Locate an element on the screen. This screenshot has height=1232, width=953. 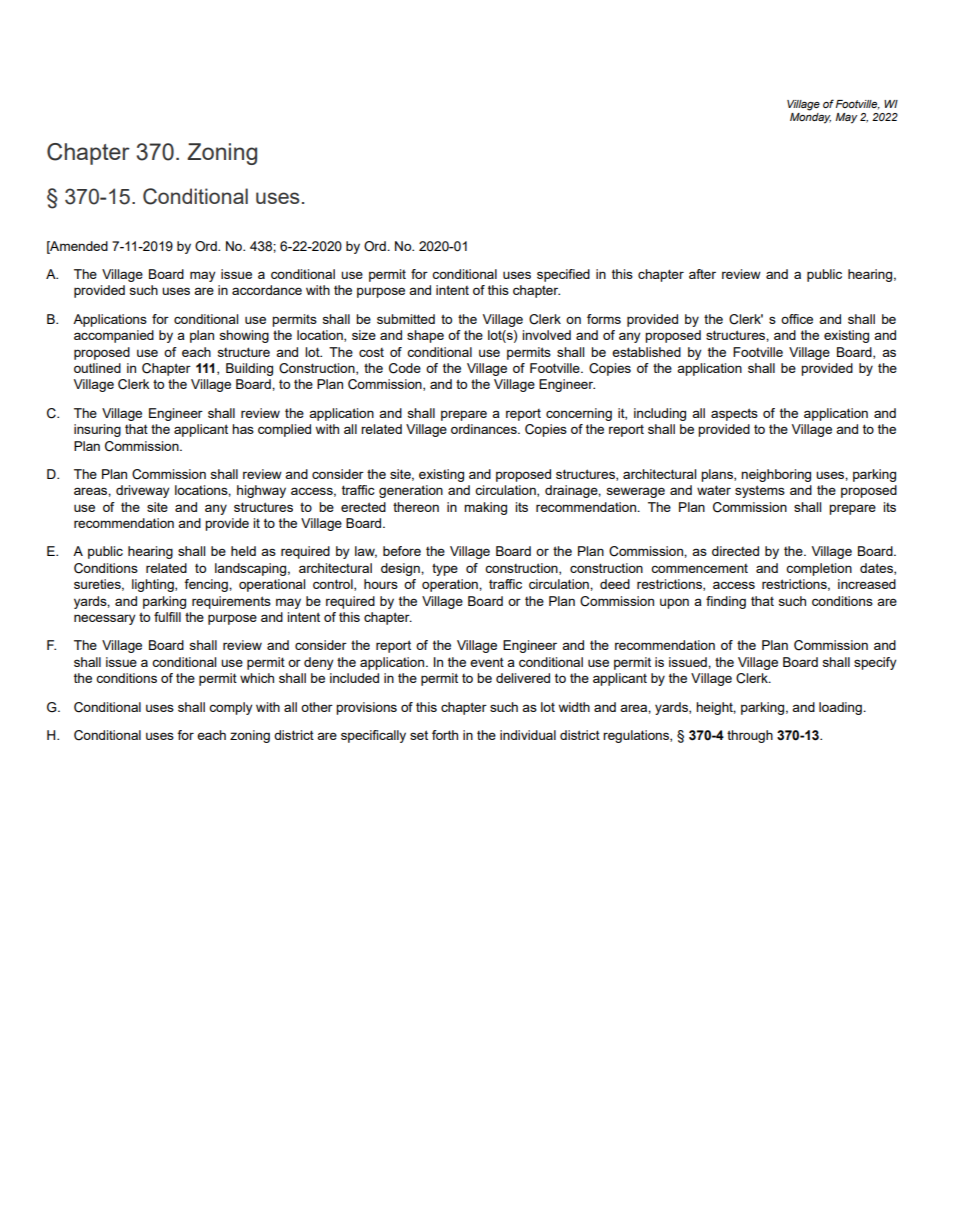
comply is located at coordinates (231, 708).
